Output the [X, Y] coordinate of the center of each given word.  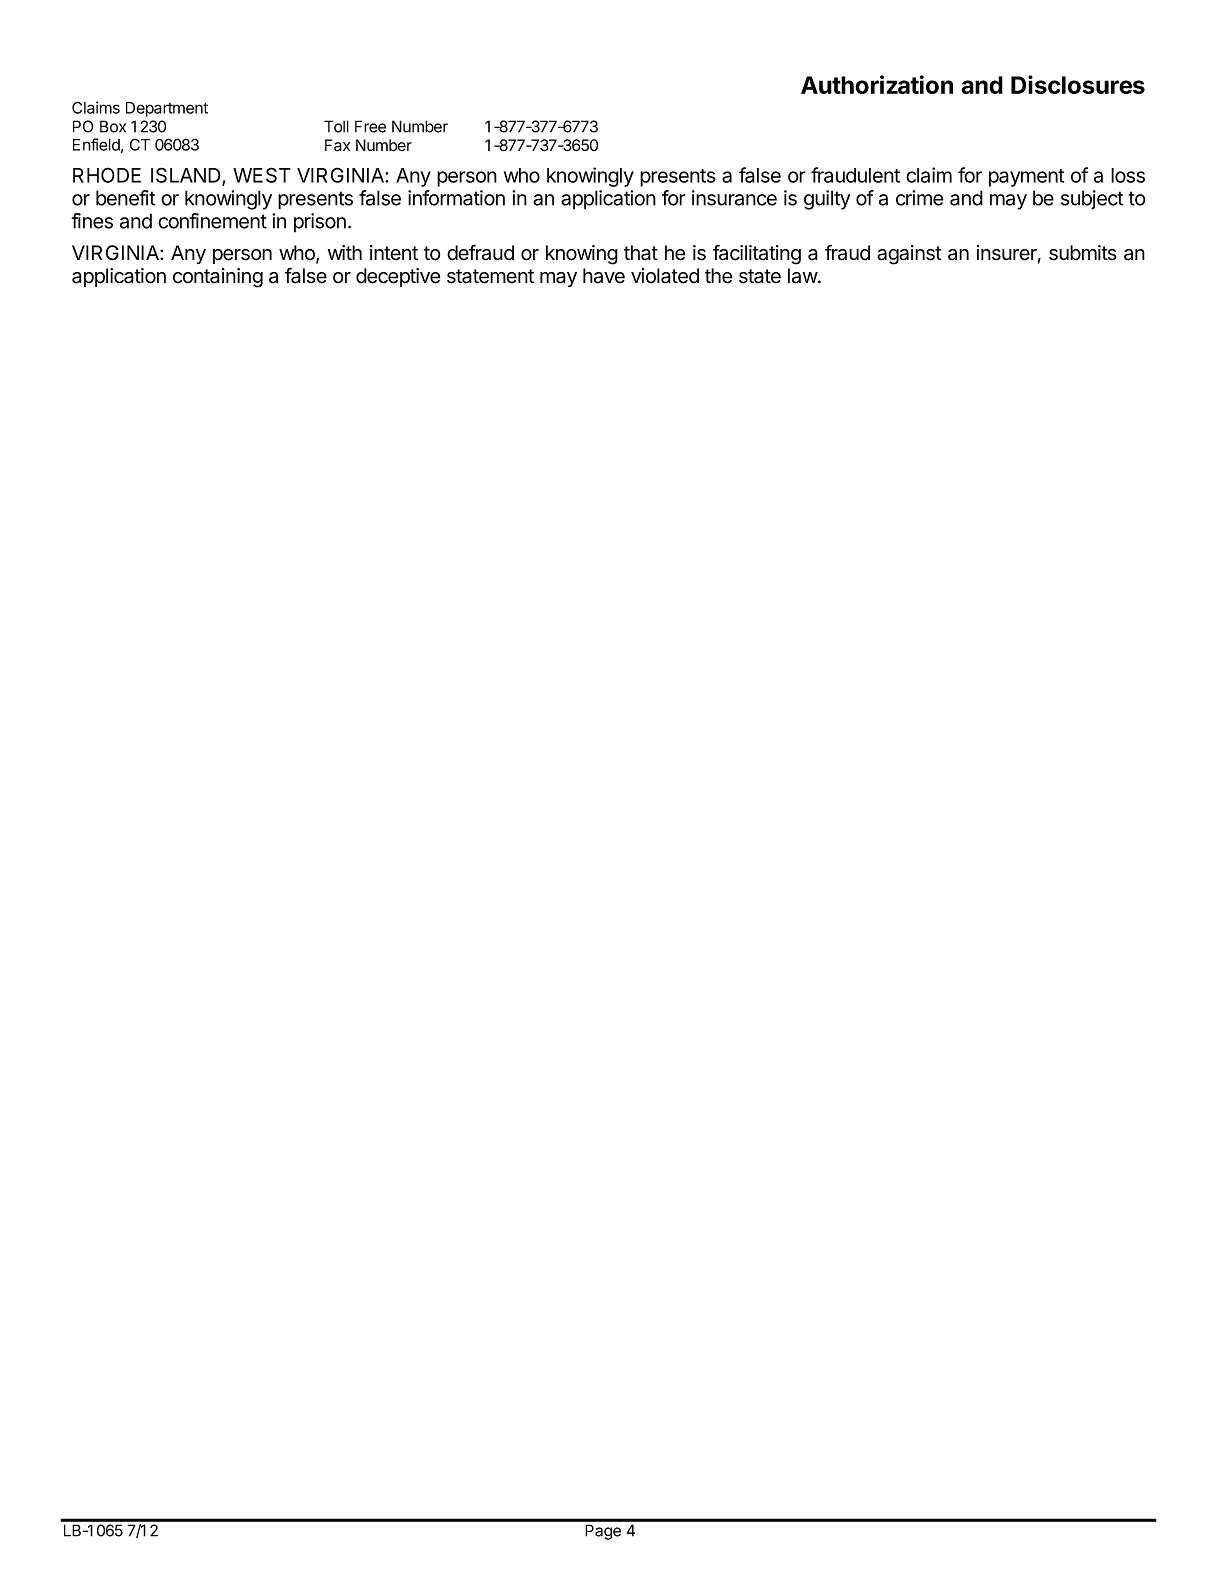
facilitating [757, 254]
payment [1026, 178]
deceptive [398, 277]
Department [167, 109]
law [803, 276]
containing [218, 278]
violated [665, 276]
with [345, 252]
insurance [734, 198]
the [719, 276]
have [604, 276]
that [641, 253]
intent [394, 253]
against [909, 255]
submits [1083, 253]
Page [603, 1532]
